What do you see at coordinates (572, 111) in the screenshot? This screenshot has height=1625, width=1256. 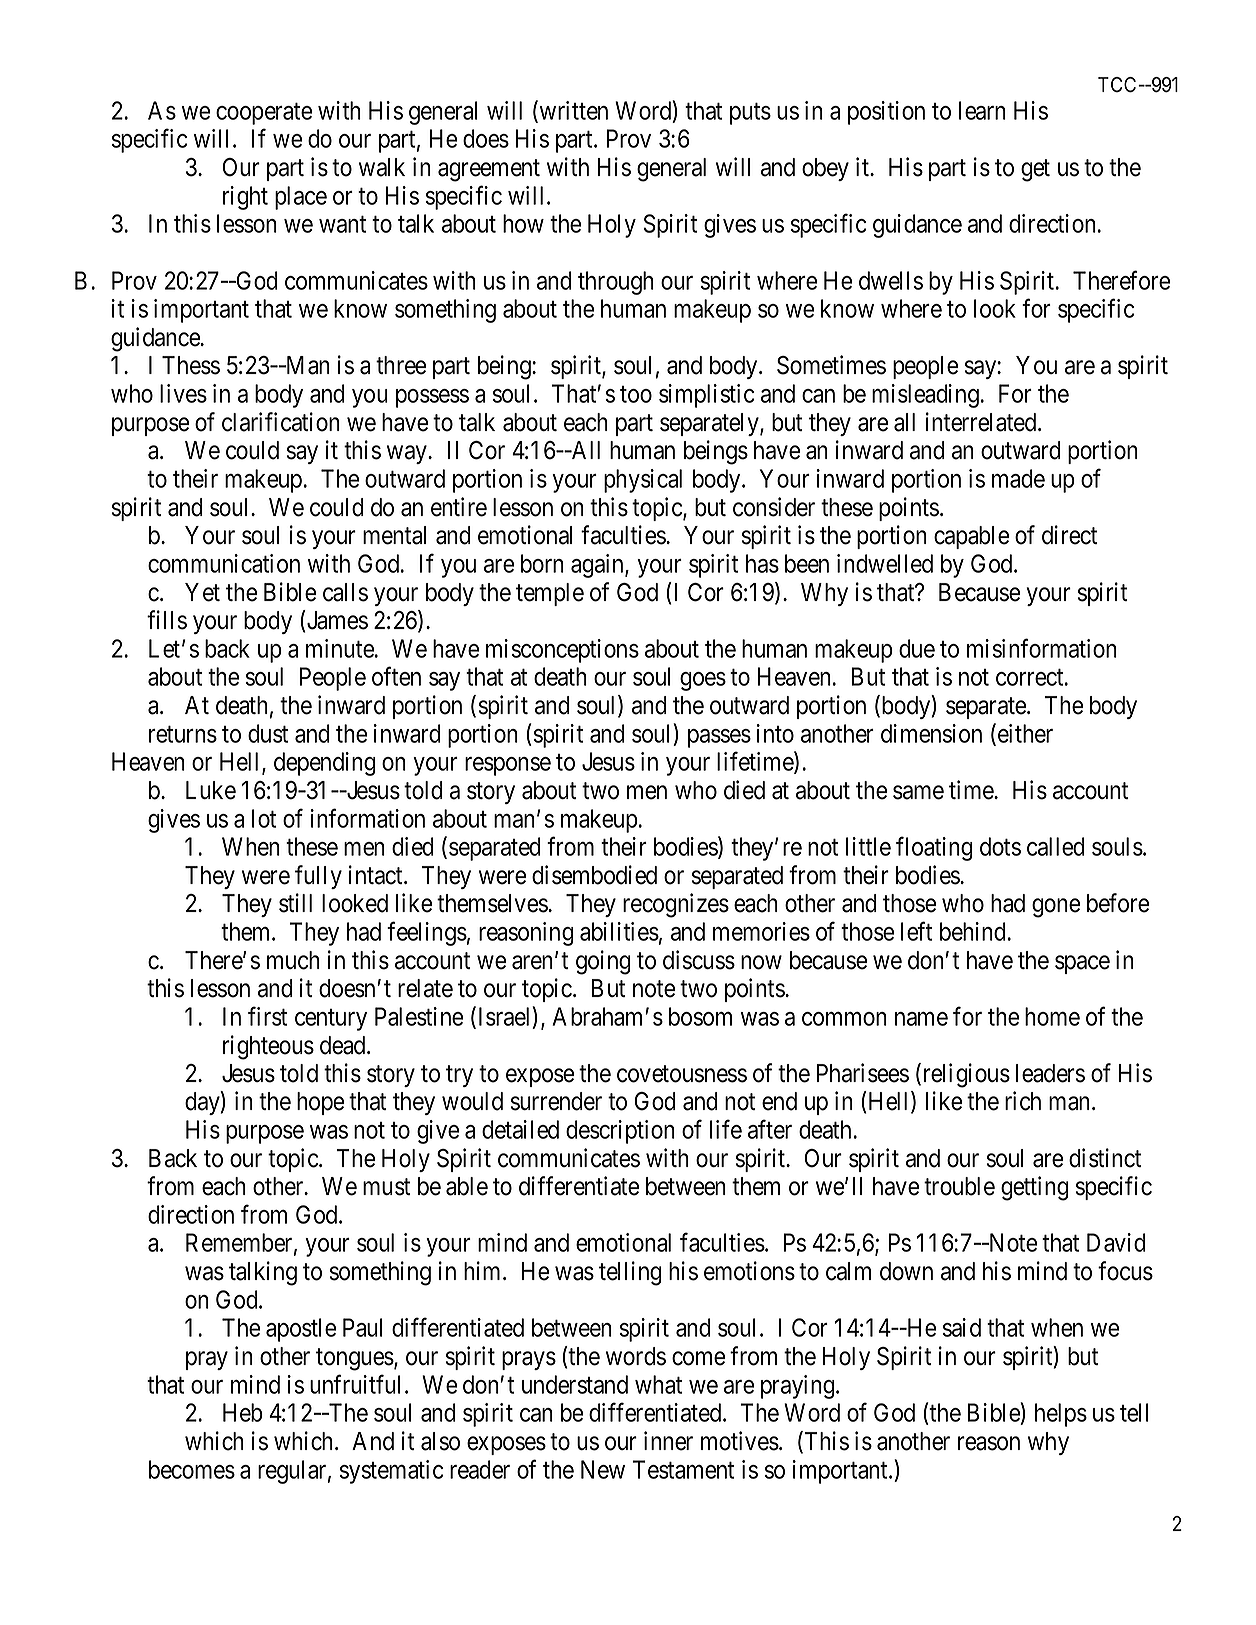 I see `written` at bounding box center [572, 111].
